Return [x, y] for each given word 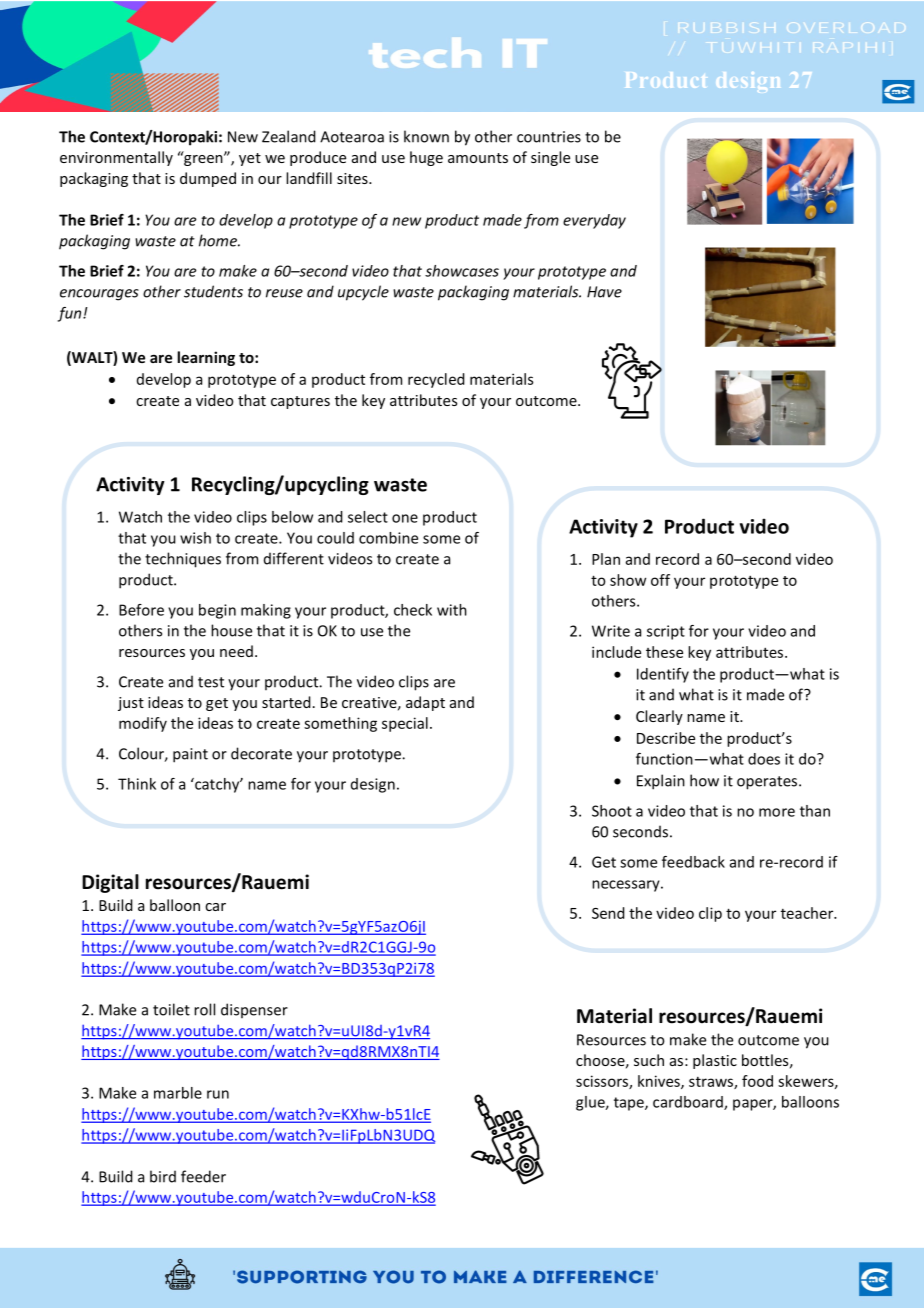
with [452, 610]
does [764, 759]
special [405, 724]
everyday [594, 221]
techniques [183, 560]
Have [604, 292]
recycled [436, 380]
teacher [808, 913]
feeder [203, 1176]
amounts [478, 158]
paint [190, 755]
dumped [208, 179]
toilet [171, 1009]
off [660, 580]
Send [608, 913]
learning [206, 358]
